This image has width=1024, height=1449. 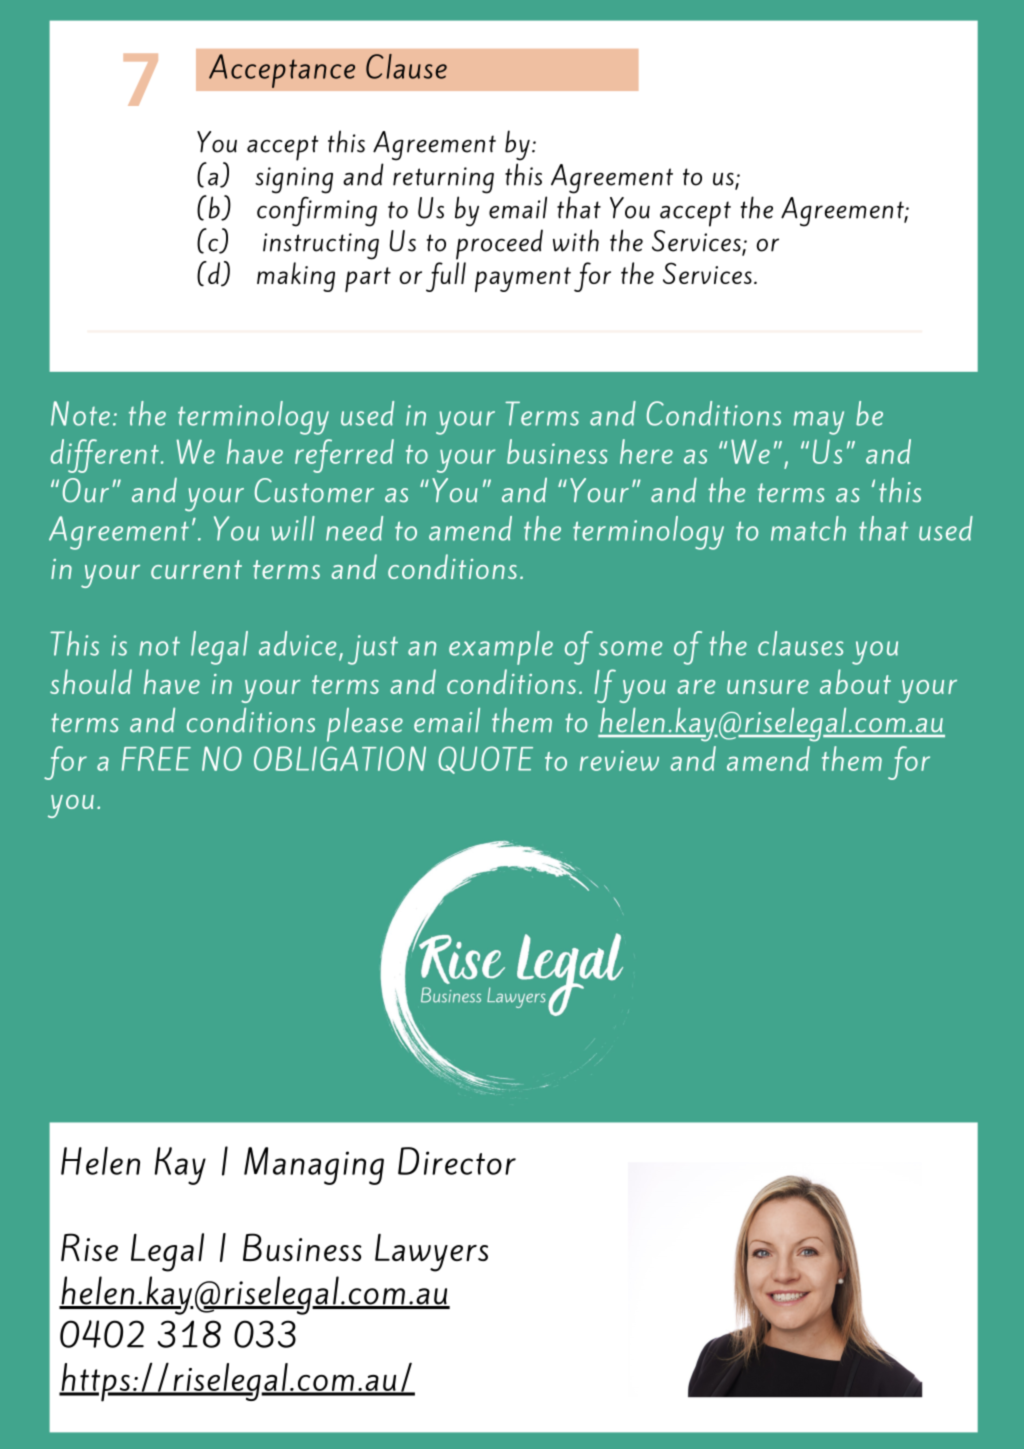 I want to click on unsure, so click(x=768, y=687).
